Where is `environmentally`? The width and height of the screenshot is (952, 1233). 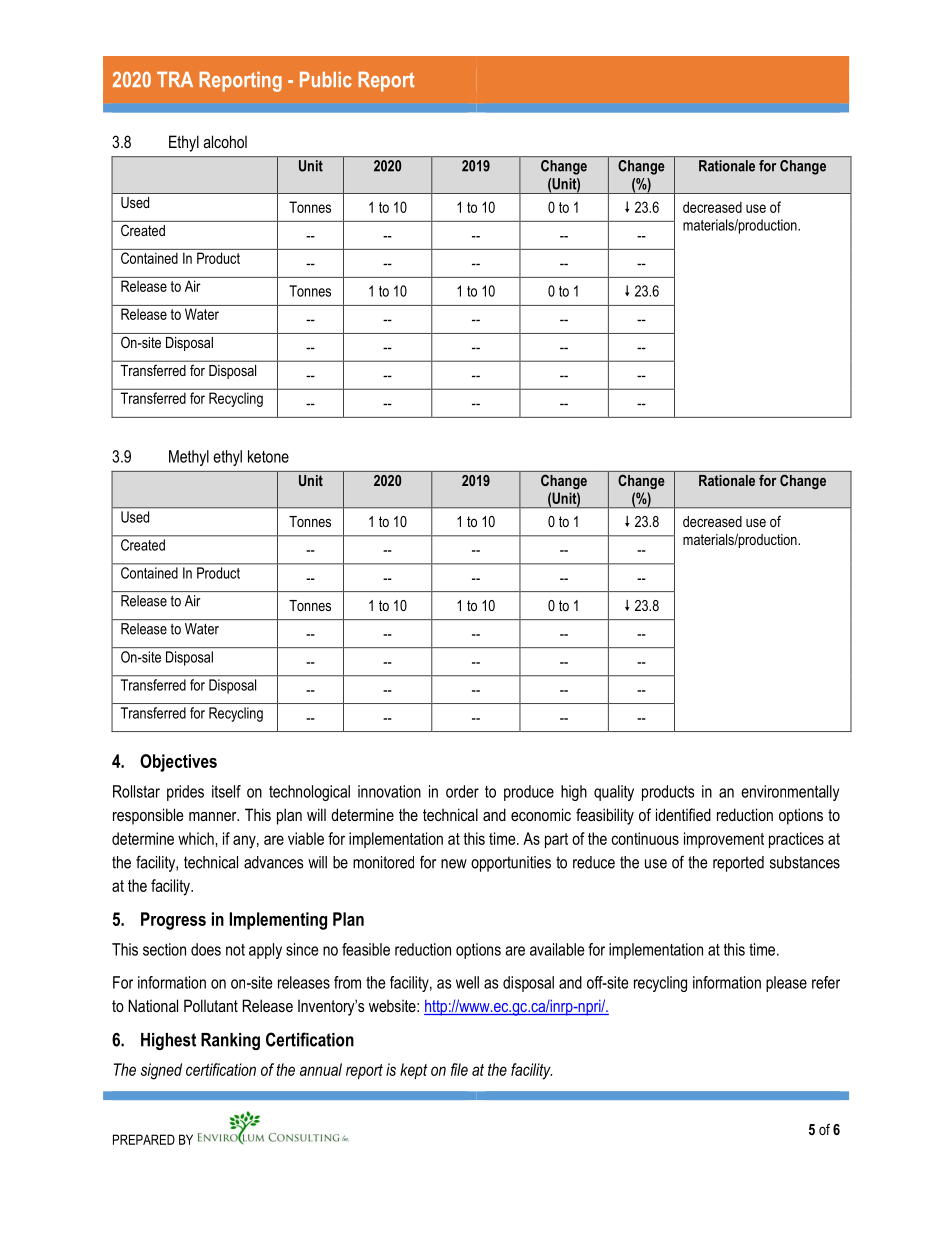 environmentally is located at coordinates (790, 793).
